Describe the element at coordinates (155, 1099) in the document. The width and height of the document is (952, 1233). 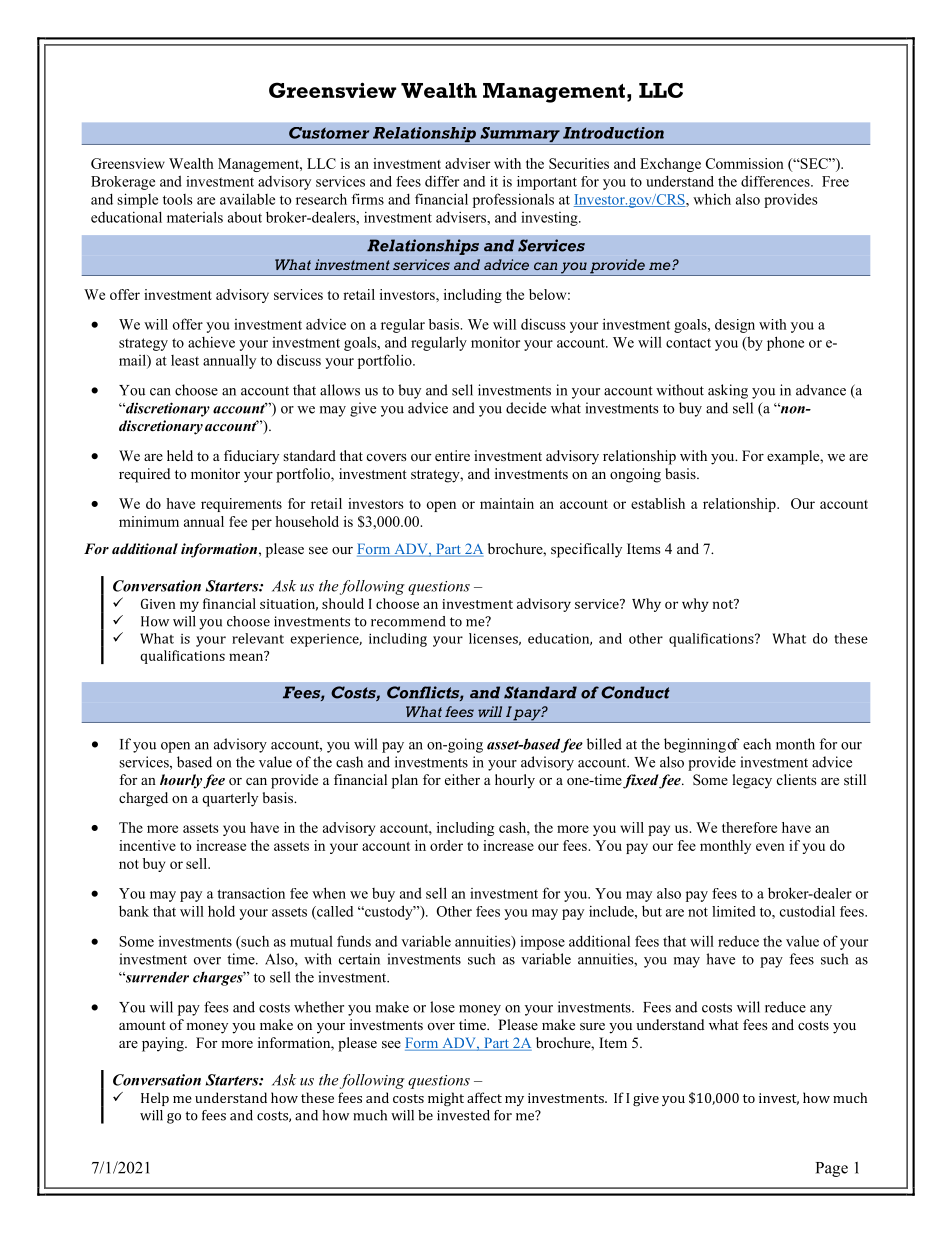
I see `Help` at that location.
